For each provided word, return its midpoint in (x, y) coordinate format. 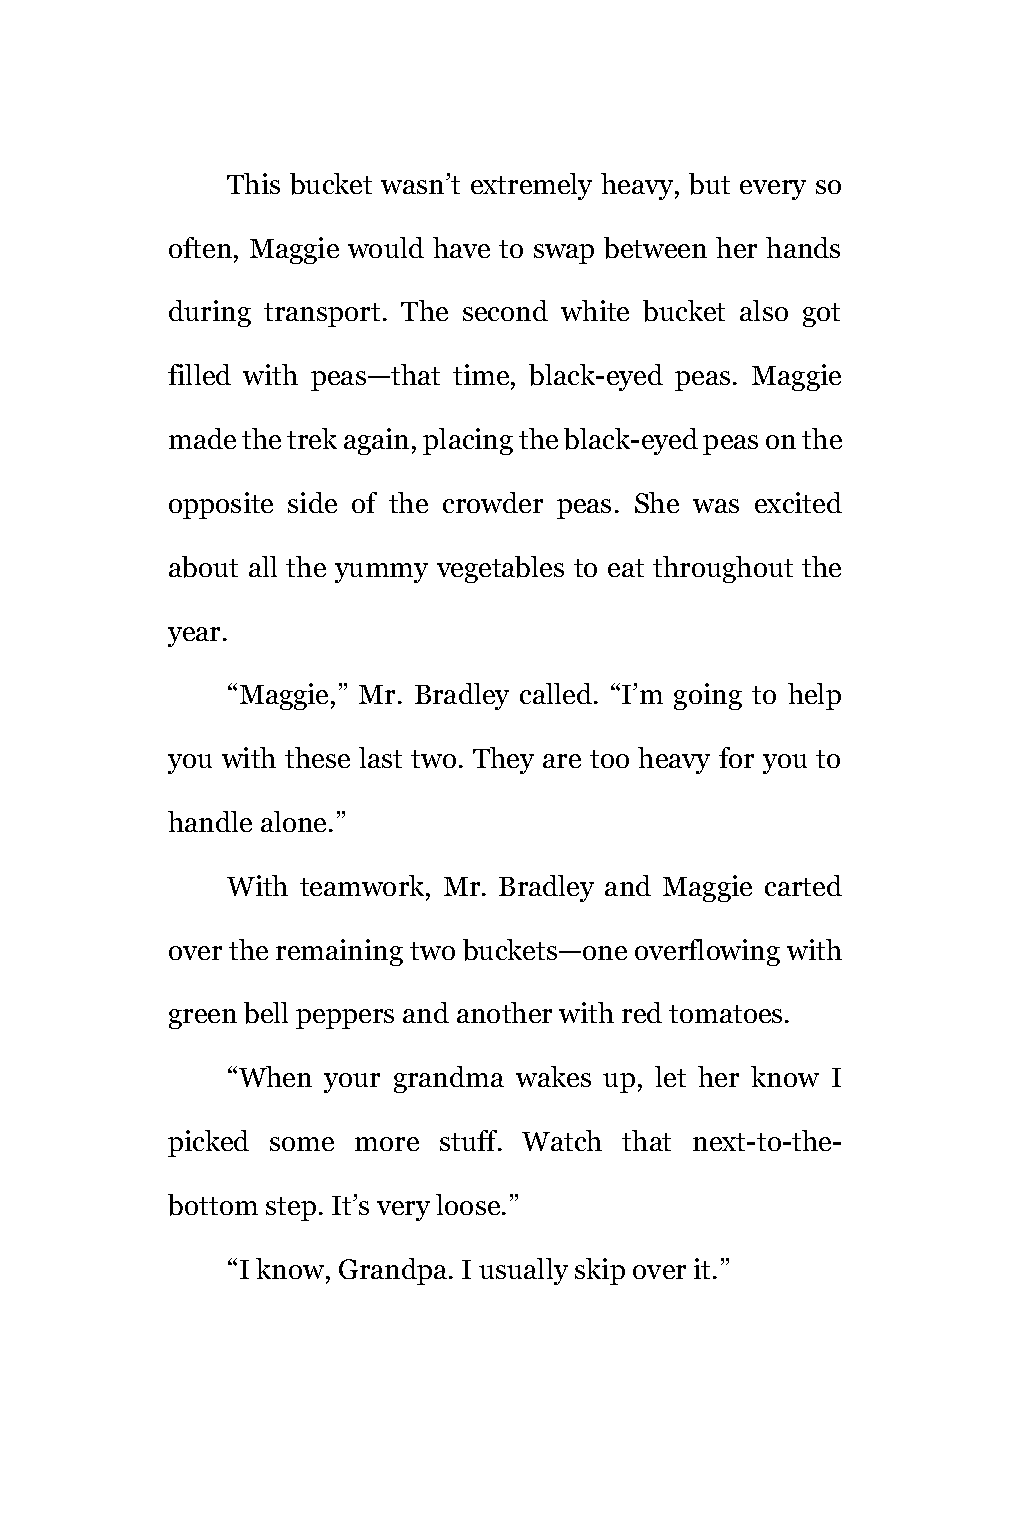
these (317, 757)
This (253, 183)
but (709, 184)
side (312, 502)
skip (600, 1271)
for (736, 757)
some (302, 1144)
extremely (531, 186)
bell (266, 1013)
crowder (493, 502)
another (504, 1012)
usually (523, 1271)
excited (798, 502)
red (642, 1012)
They (503, 760)
